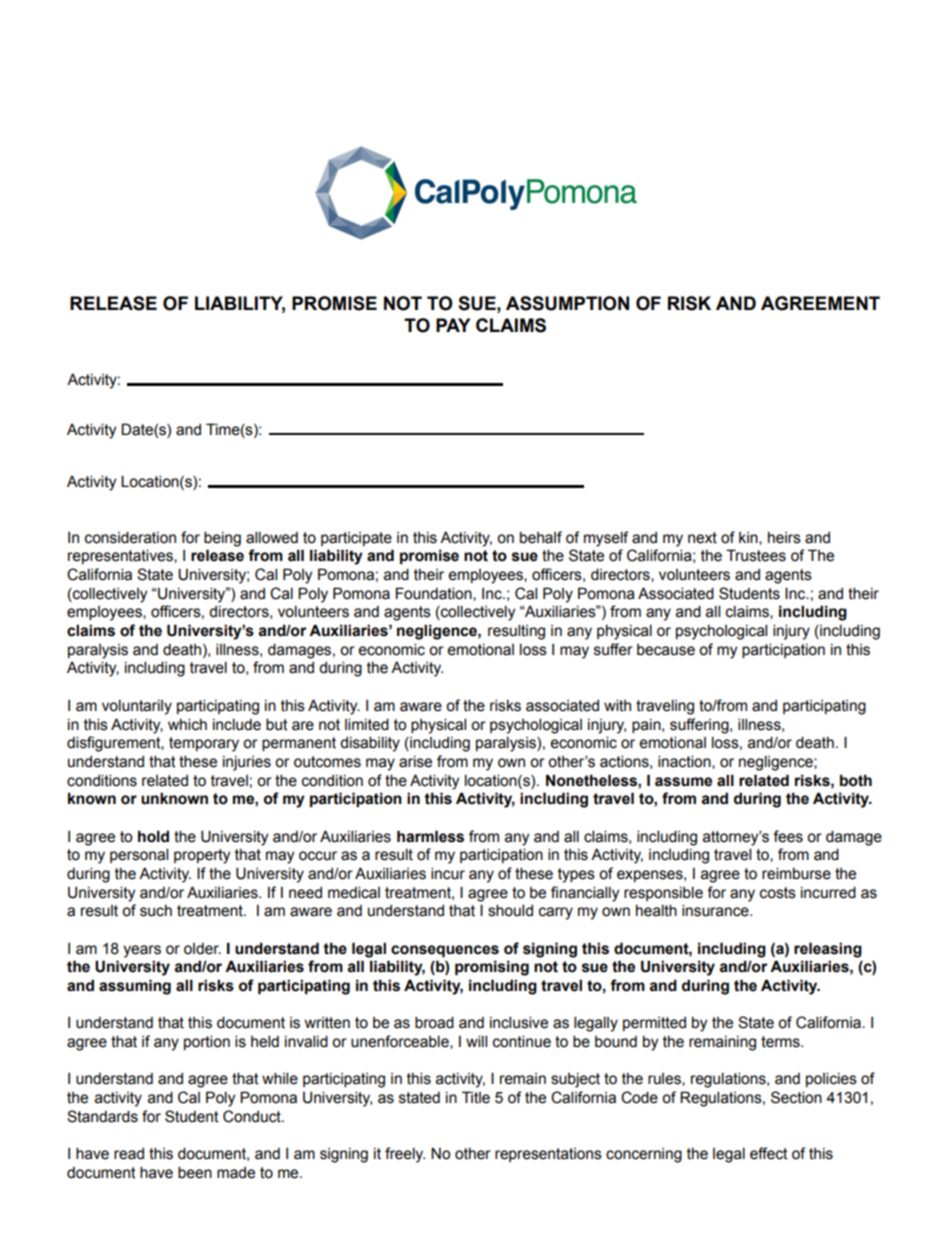  I want to click on PAY, so click(453, 325).
